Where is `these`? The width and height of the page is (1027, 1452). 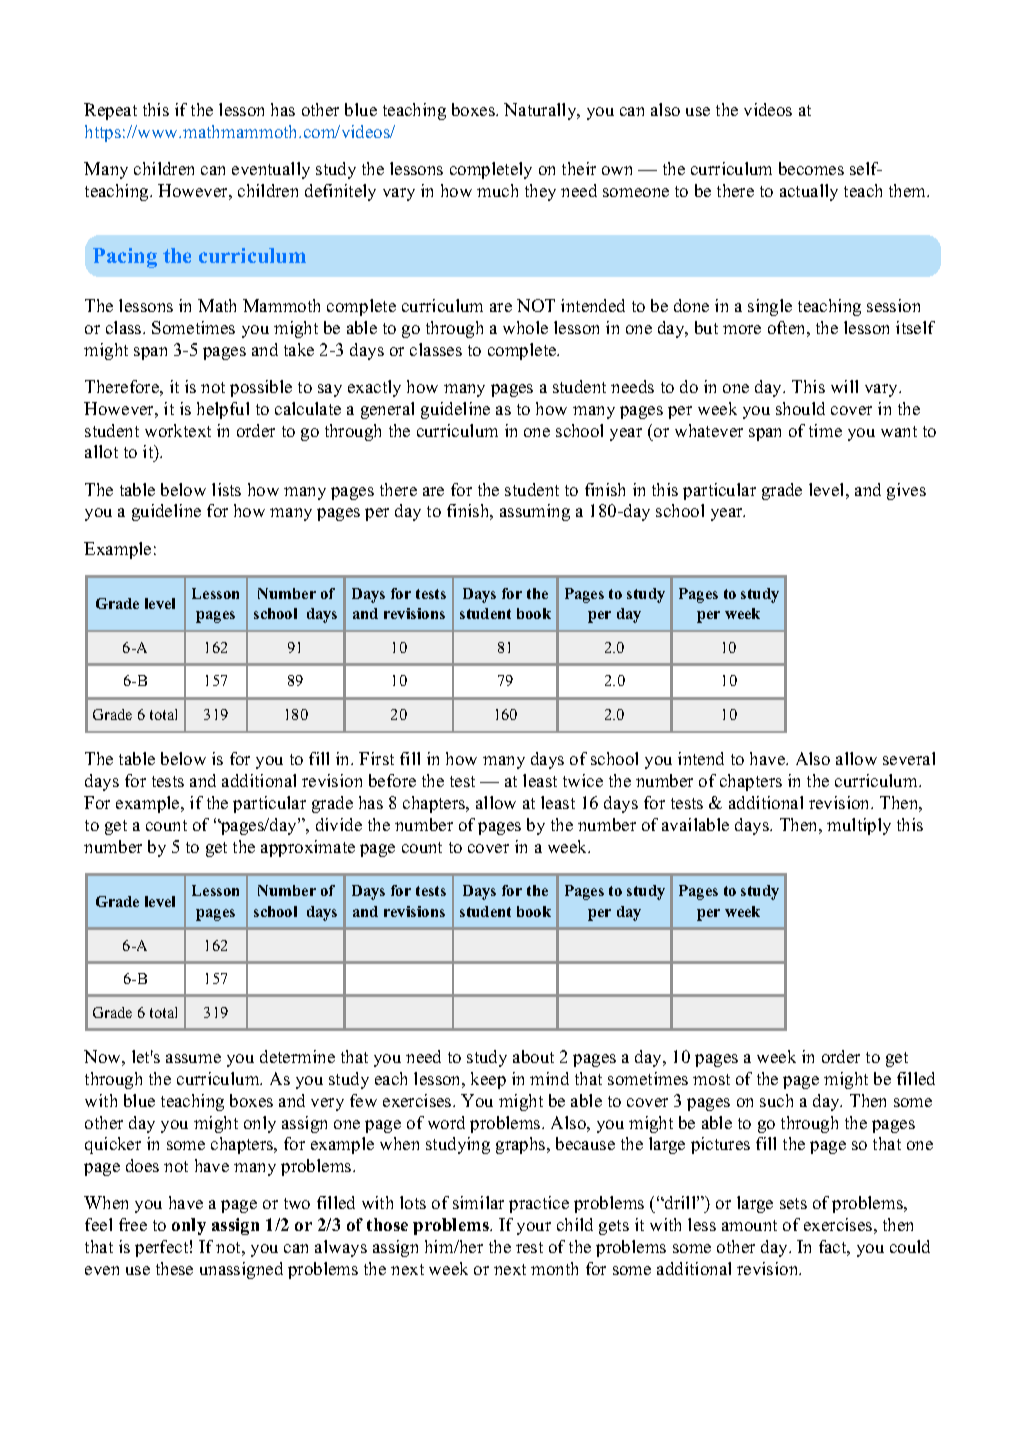
these is located at coordinates (174, 1268).
